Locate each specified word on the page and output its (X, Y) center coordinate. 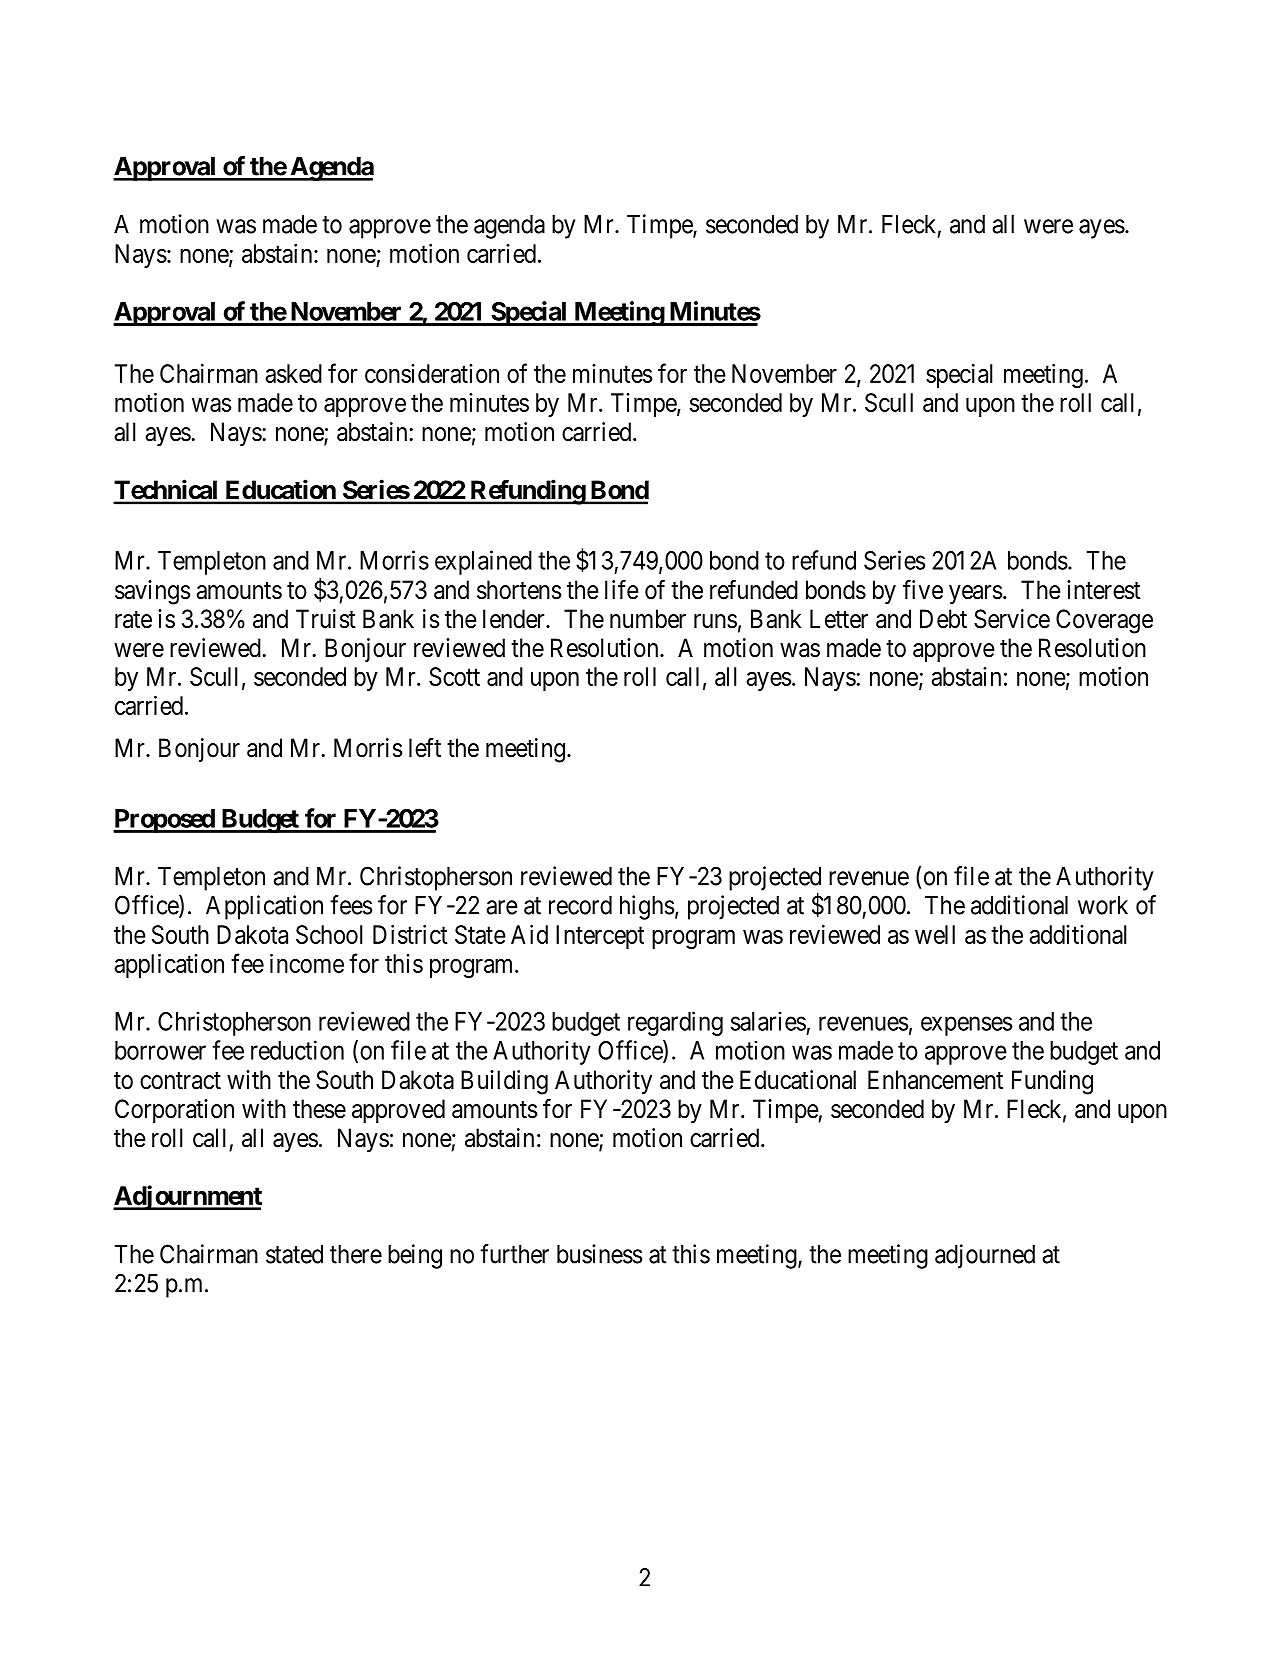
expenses (966, 1026)
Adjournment (187, 1197)
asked (294, 373)
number (648, 619)
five (923, 590)
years (975, 595)
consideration (432, 373)
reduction (297, 1050)
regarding (675, 1023)
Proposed (164, 821)
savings (152, 592)
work (1103, 905)
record (580, 905)
